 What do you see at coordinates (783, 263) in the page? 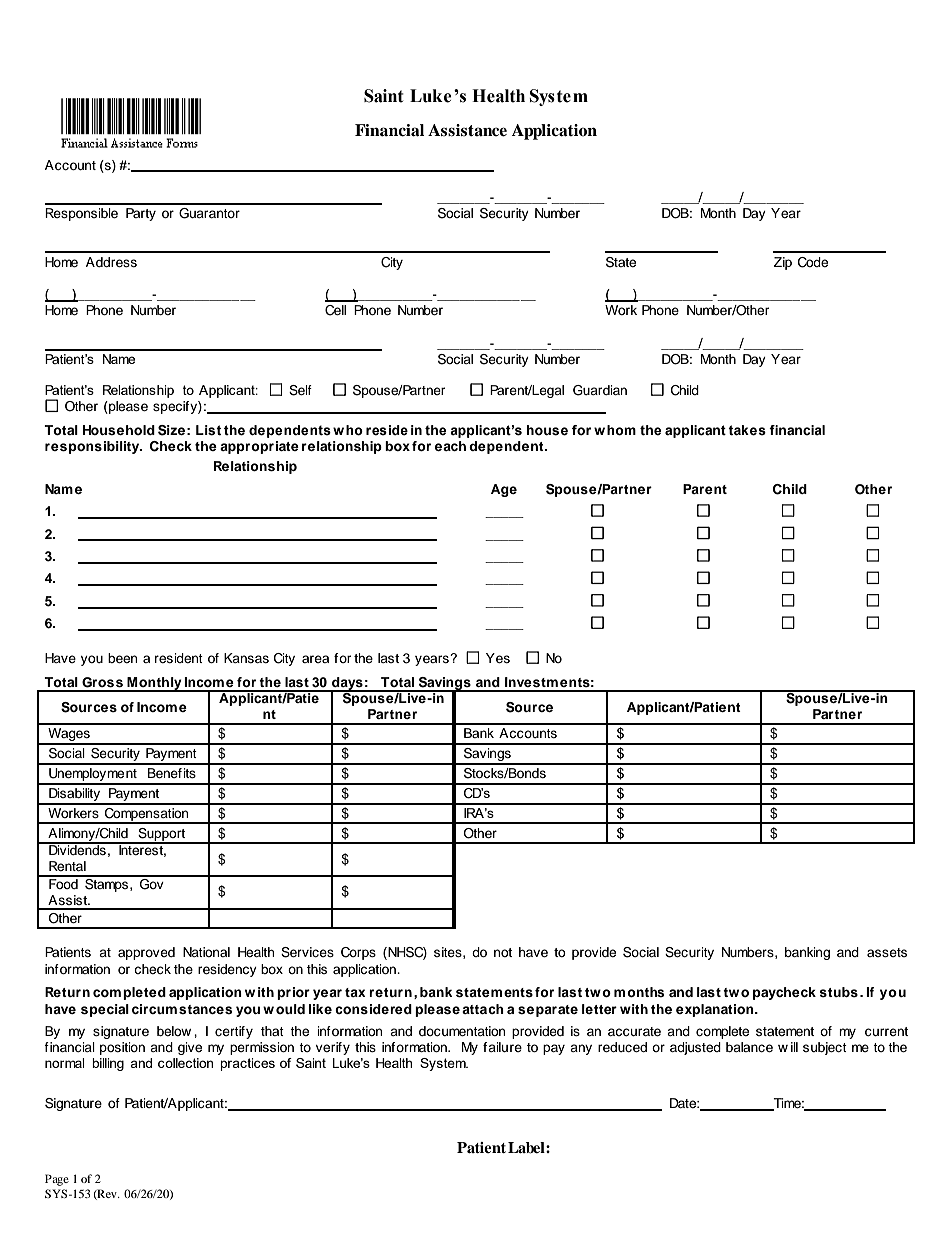
I see `Zip` at bounding box center [783, 263].
